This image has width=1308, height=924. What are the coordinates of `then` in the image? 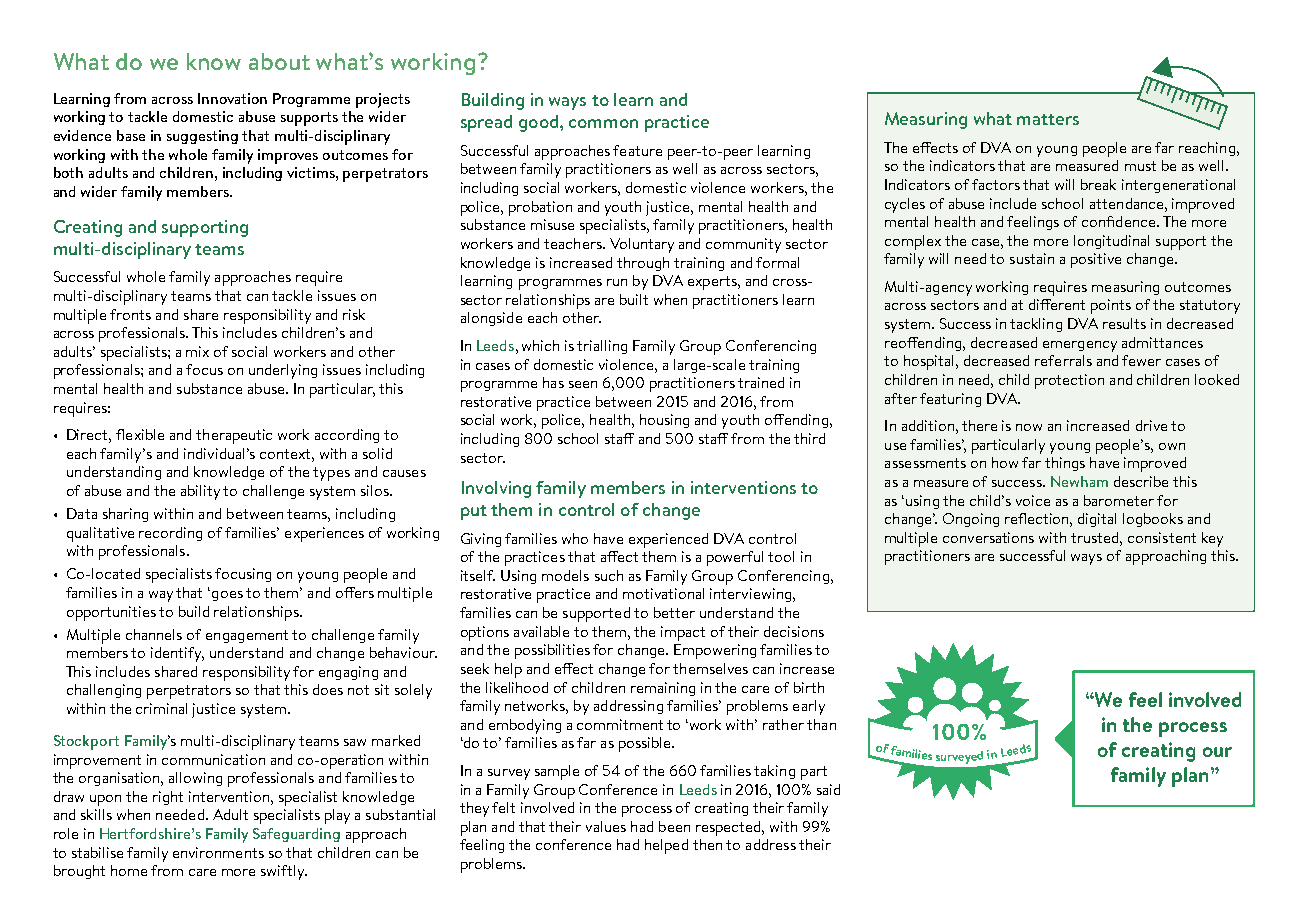 It's located at (707, 844).
